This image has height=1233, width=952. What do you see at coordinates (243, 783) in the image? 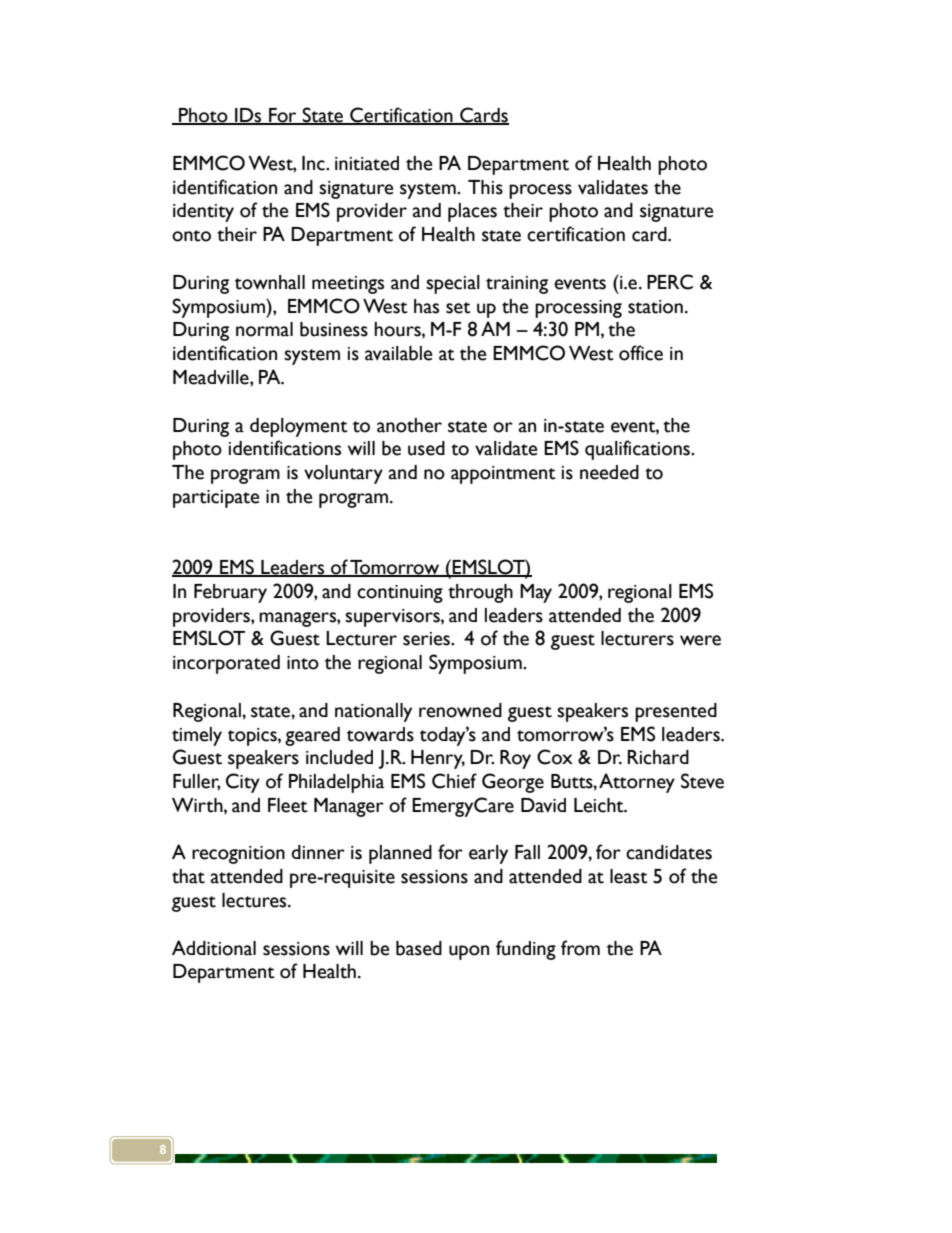
I see `City` at bounding box center [243, 783].
